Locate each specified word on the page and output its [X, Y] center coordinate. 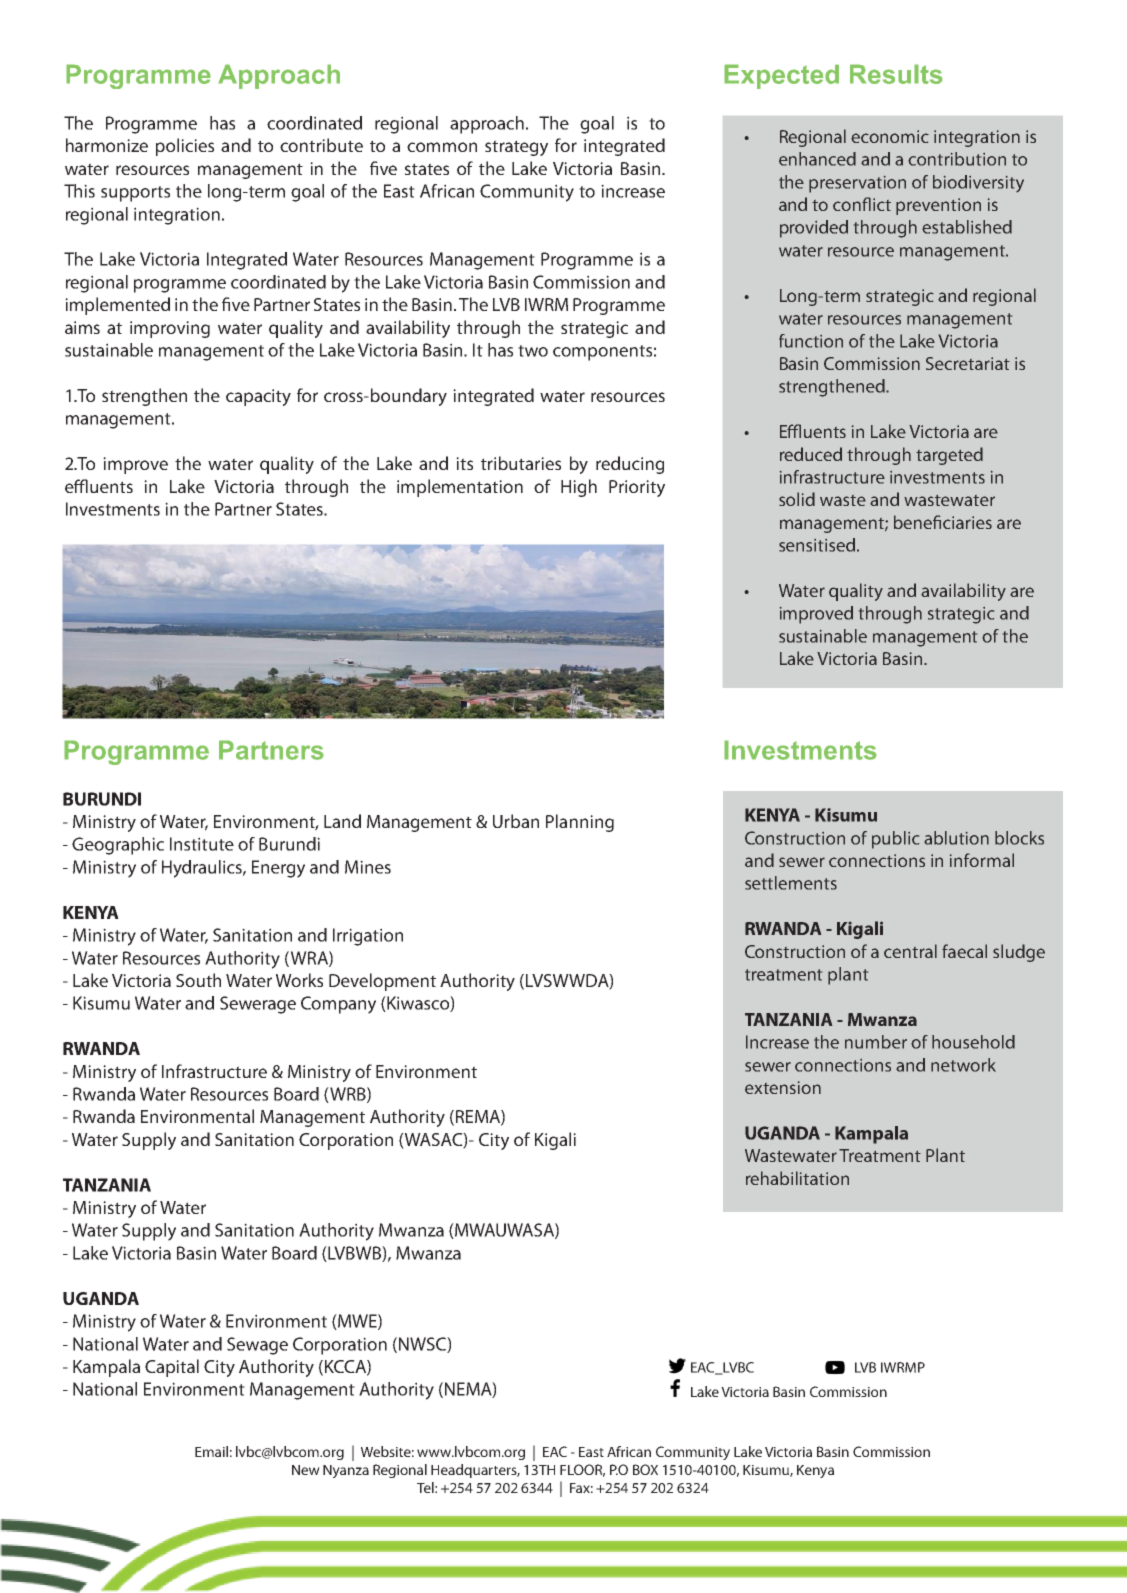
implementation [460, 488]
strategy [516, 148]
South [198, 980]
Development [382, 982]
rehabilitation [797, 1178]
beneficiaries [943, 522]
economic [890, 136]
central [910, 951]
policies [185, 147]
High [579, 488]
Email [211, 1451]
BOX [645, 1469]
